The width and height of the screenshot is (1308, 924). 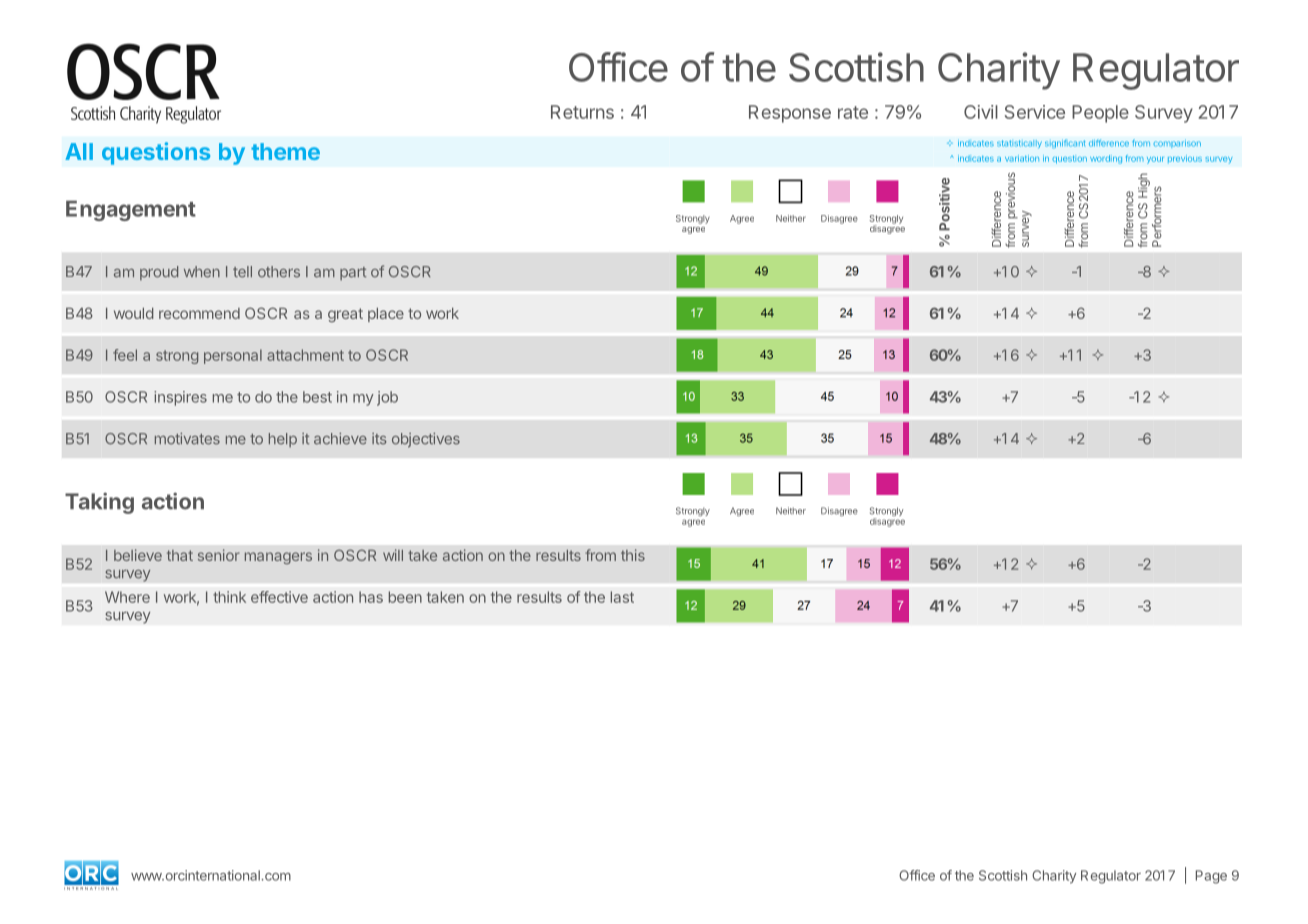 What do you see at coordinates (1211, 877) in the screenshot?
I see `Page` at bounding box center [1211, 877].
